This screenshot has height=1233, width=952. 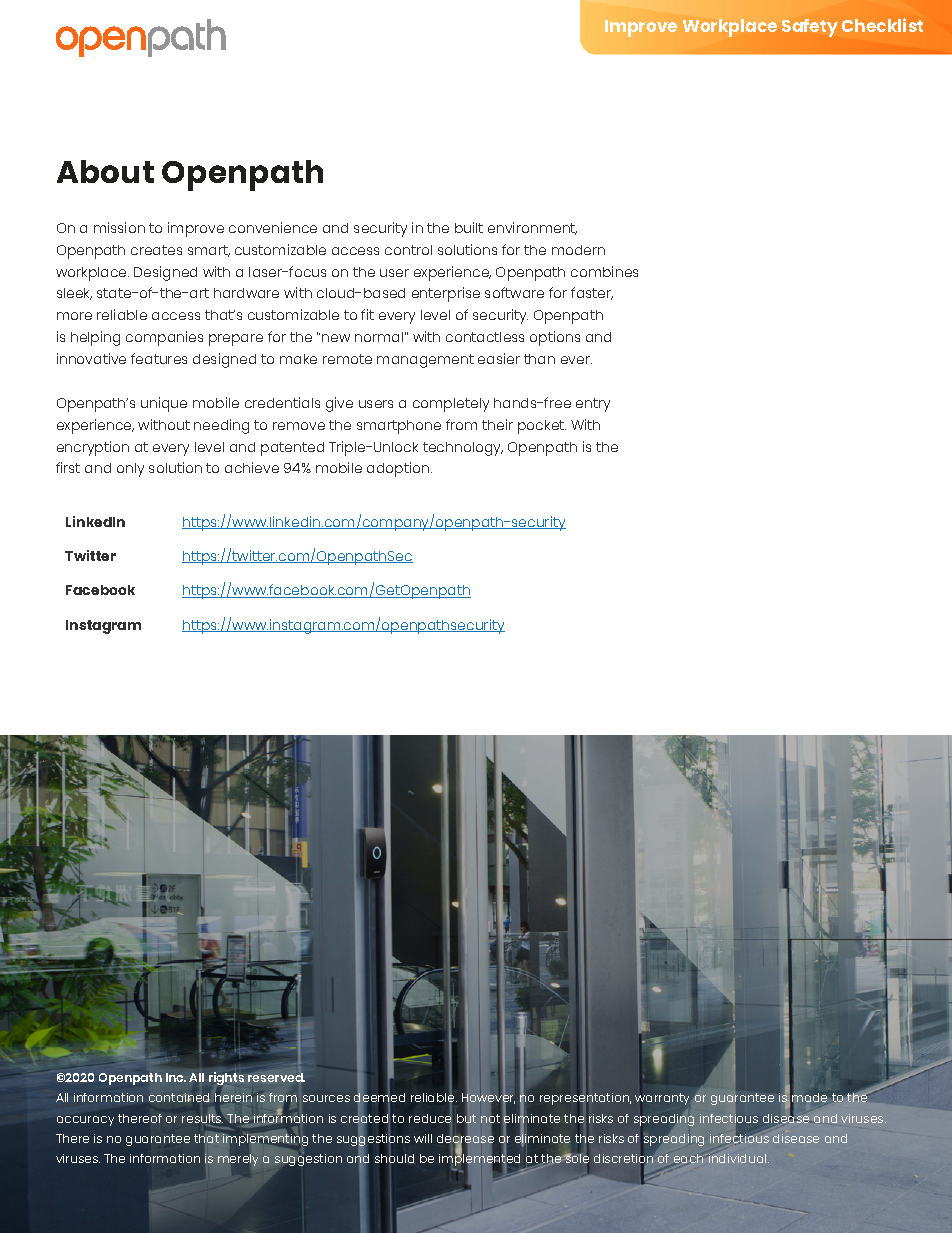 What do you see at coordinates (105, 171) in the screenshot?
I see `About` at bounding box center [105, 171].
